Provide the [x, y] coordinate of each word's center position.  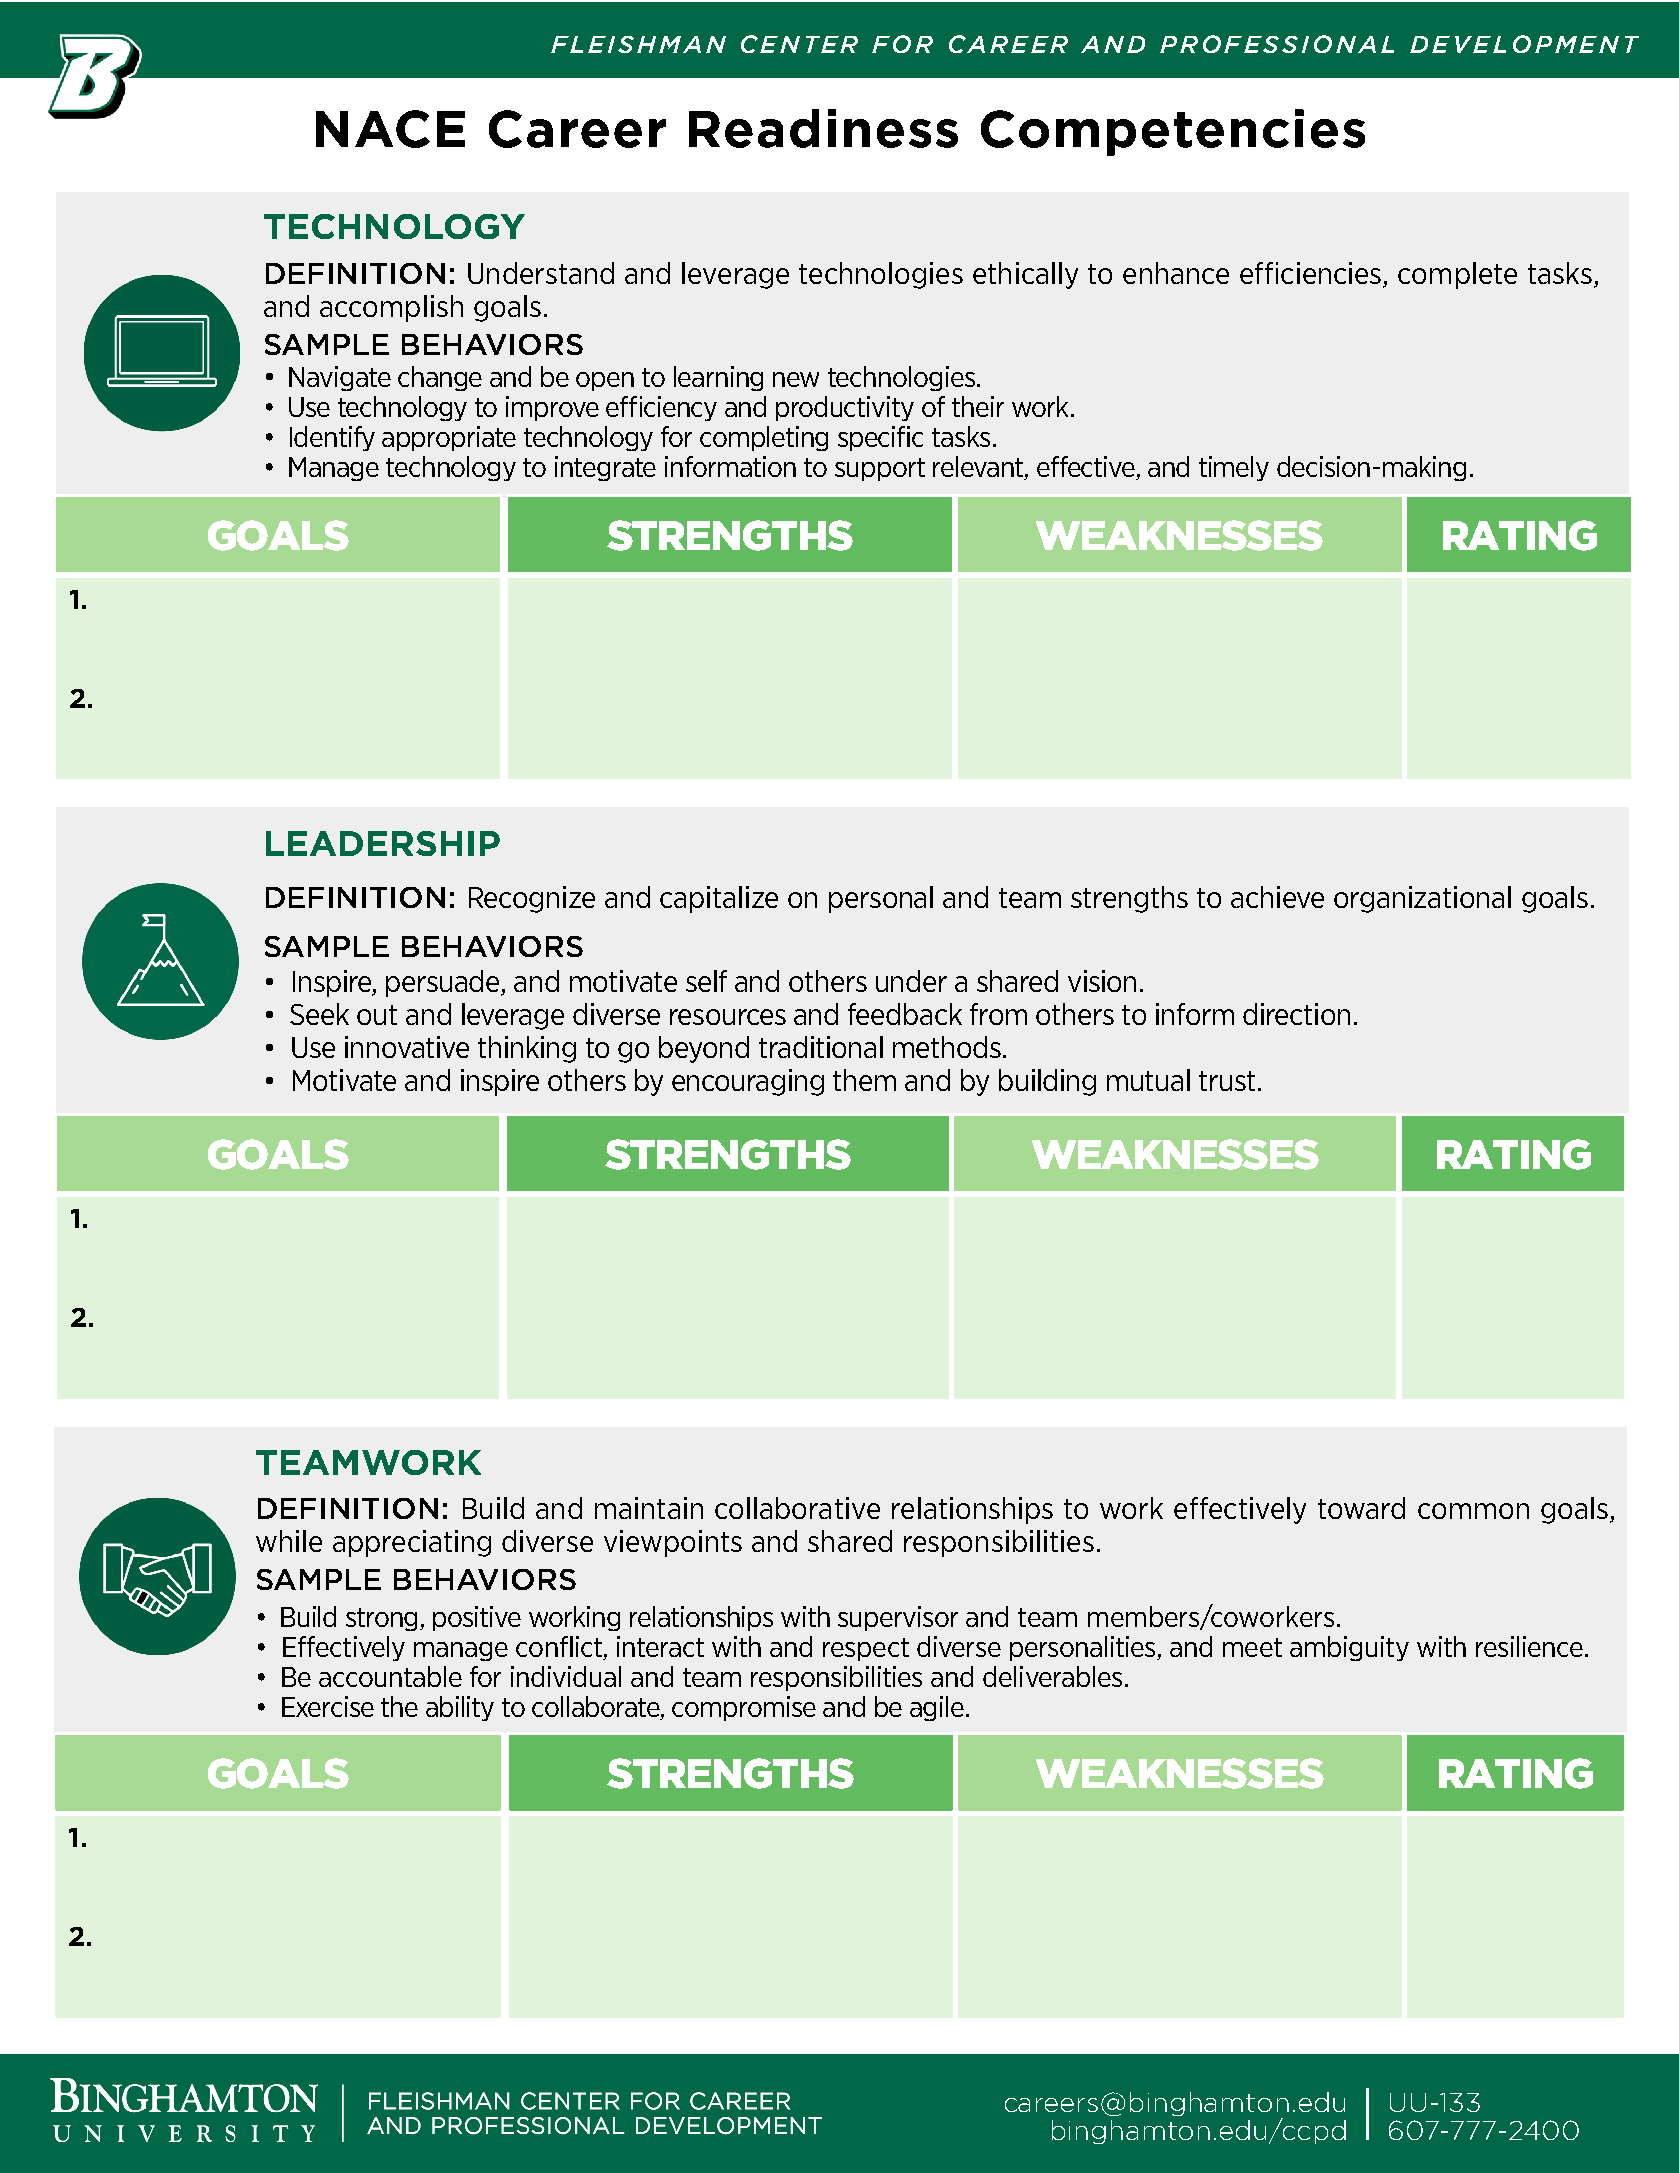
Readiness [823, 128]
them [864, 1080]
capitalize [719, 899]
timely [1234, 468]
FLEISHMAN [638, 44]
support [880, 469]
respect [866, 1649]
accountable [390, 1676]
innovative [407, 1047]
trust [1227, 1081]
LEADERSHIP [383, 843]
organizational [1422, 899]
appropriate [449, 438]
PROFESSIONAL [1277, 44]
